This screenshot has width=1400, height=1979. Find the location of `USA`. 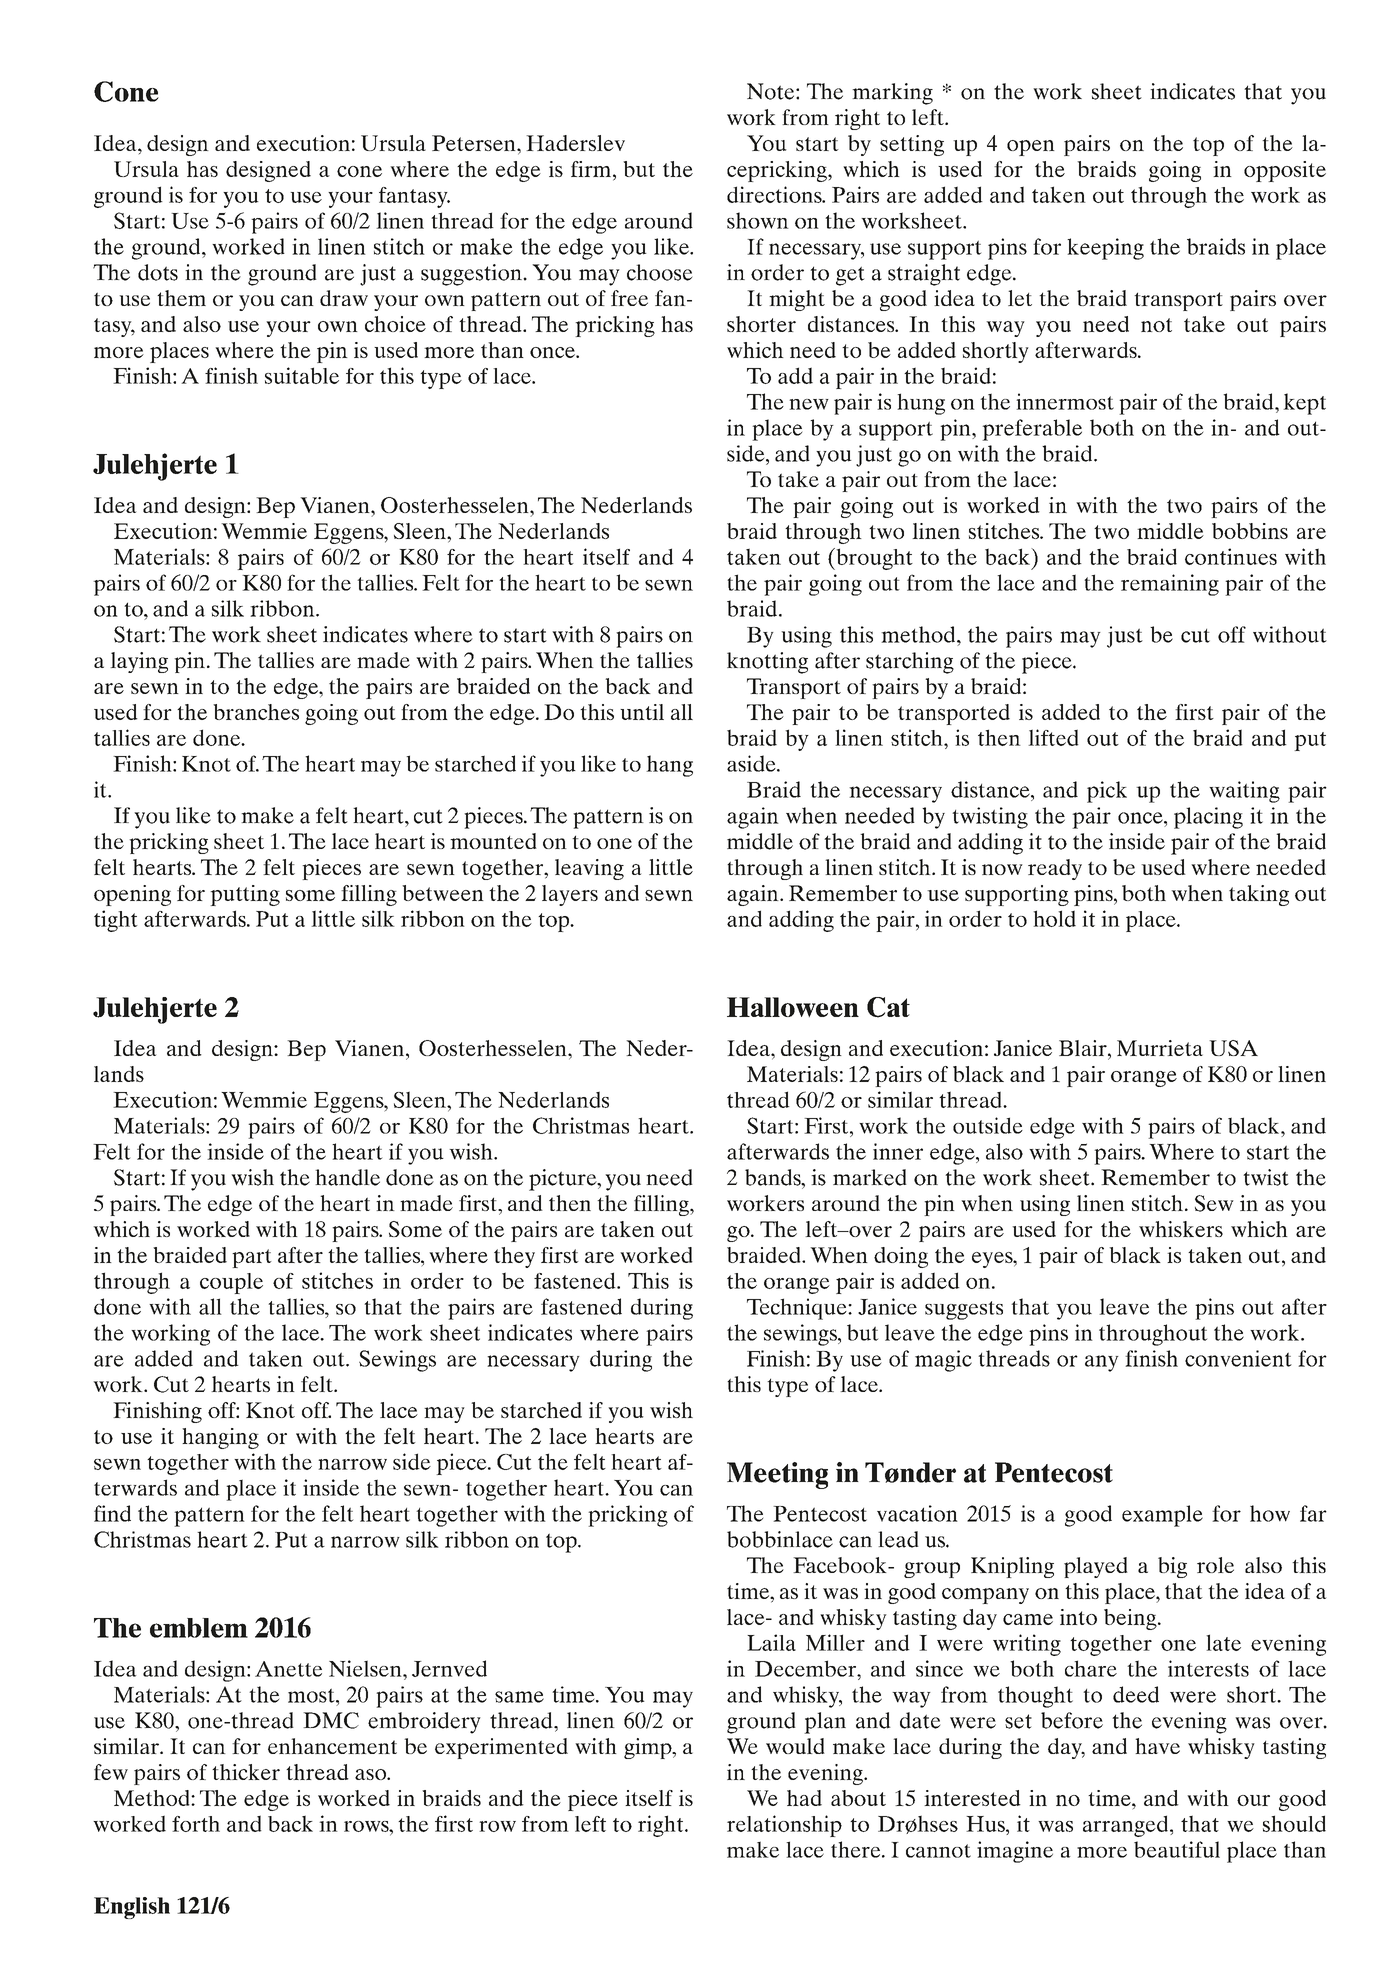

USA is located at coordinates (1233, 1048).
